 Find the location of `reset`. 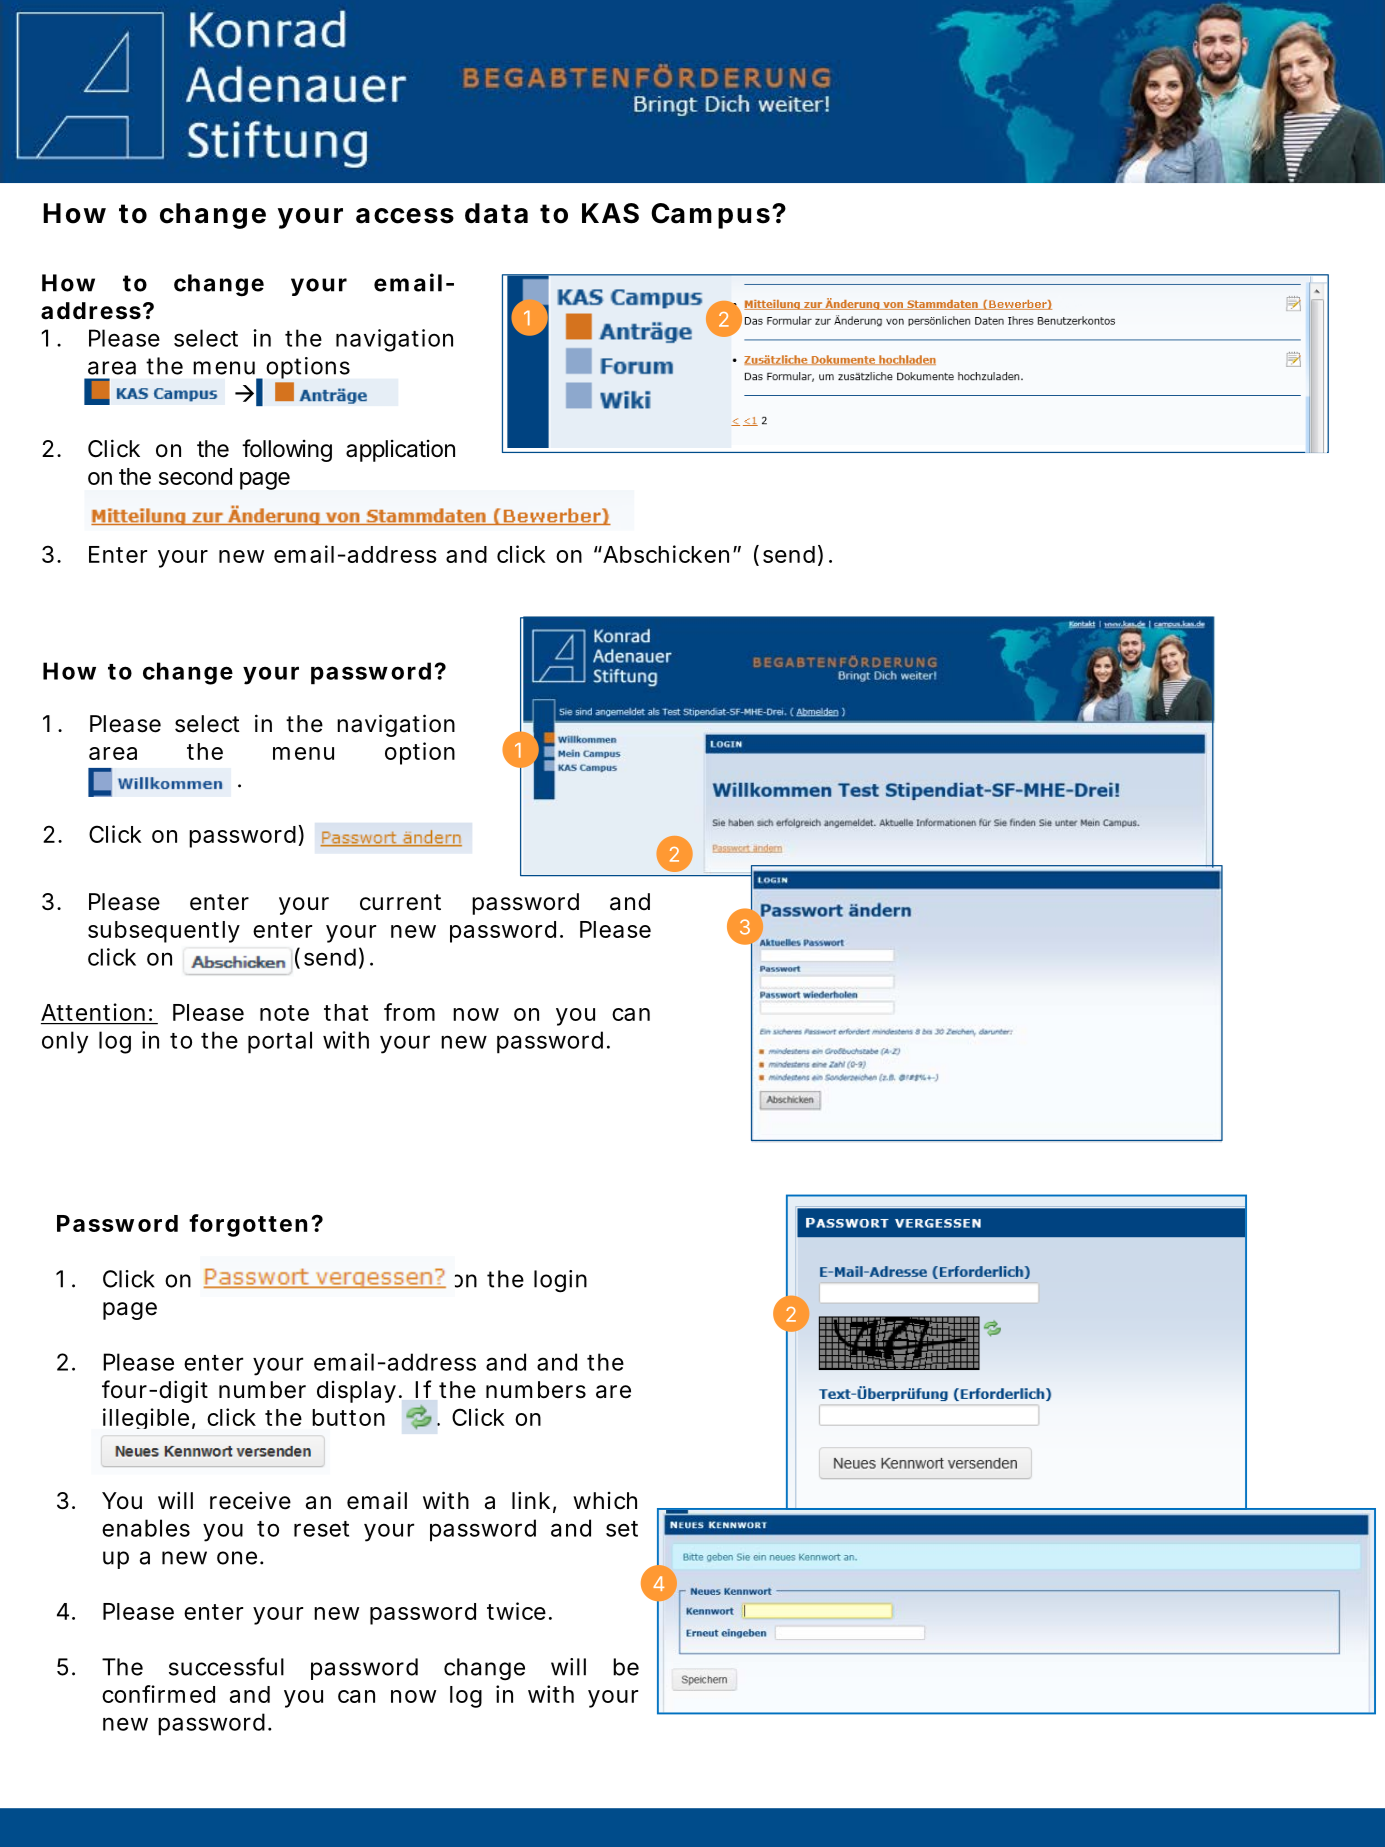

reset is located at coordinates (321, 1529).
